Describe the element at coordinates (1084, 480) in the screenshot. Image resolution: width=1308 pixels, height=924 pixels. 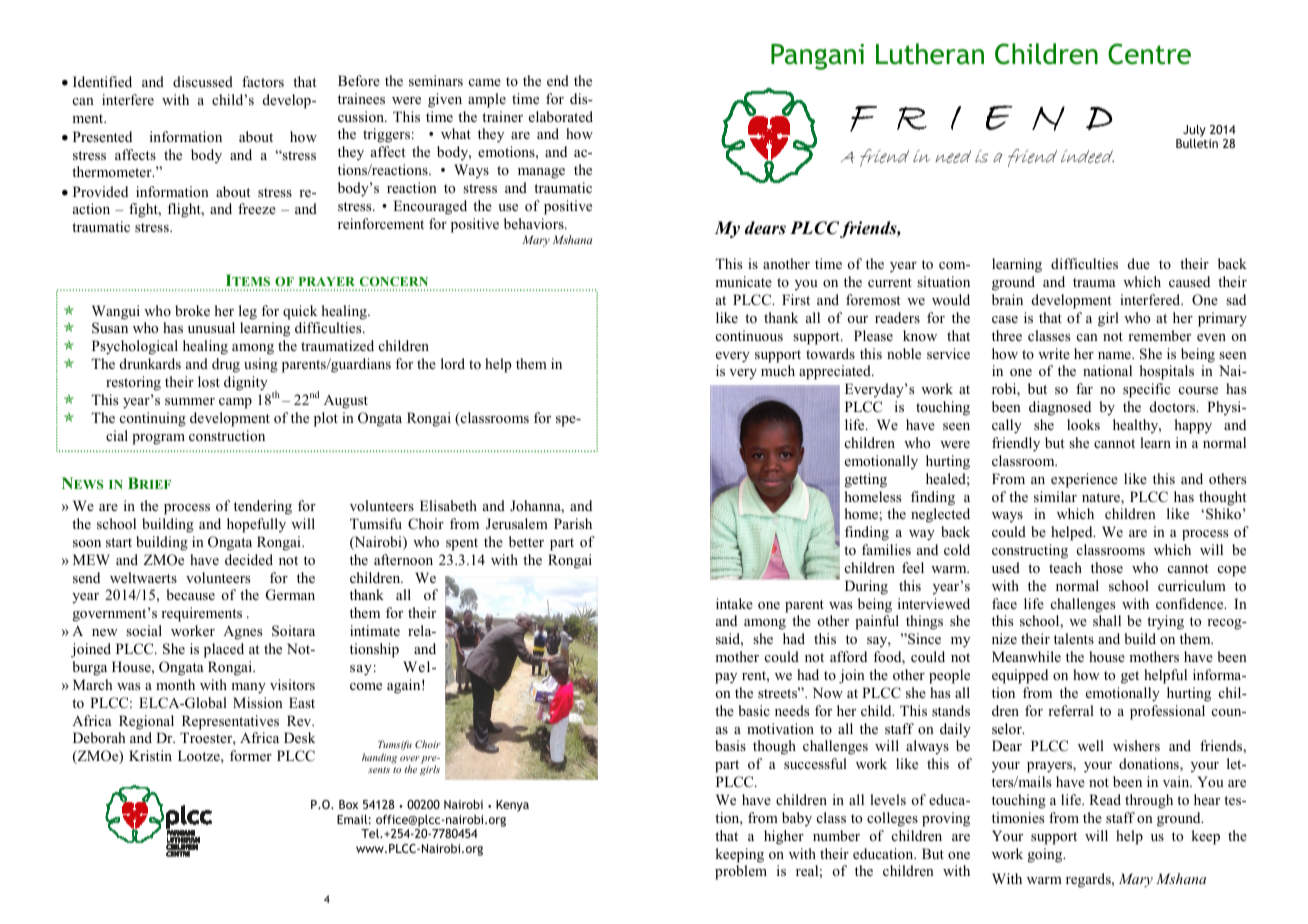
I see `experience` at that location.
